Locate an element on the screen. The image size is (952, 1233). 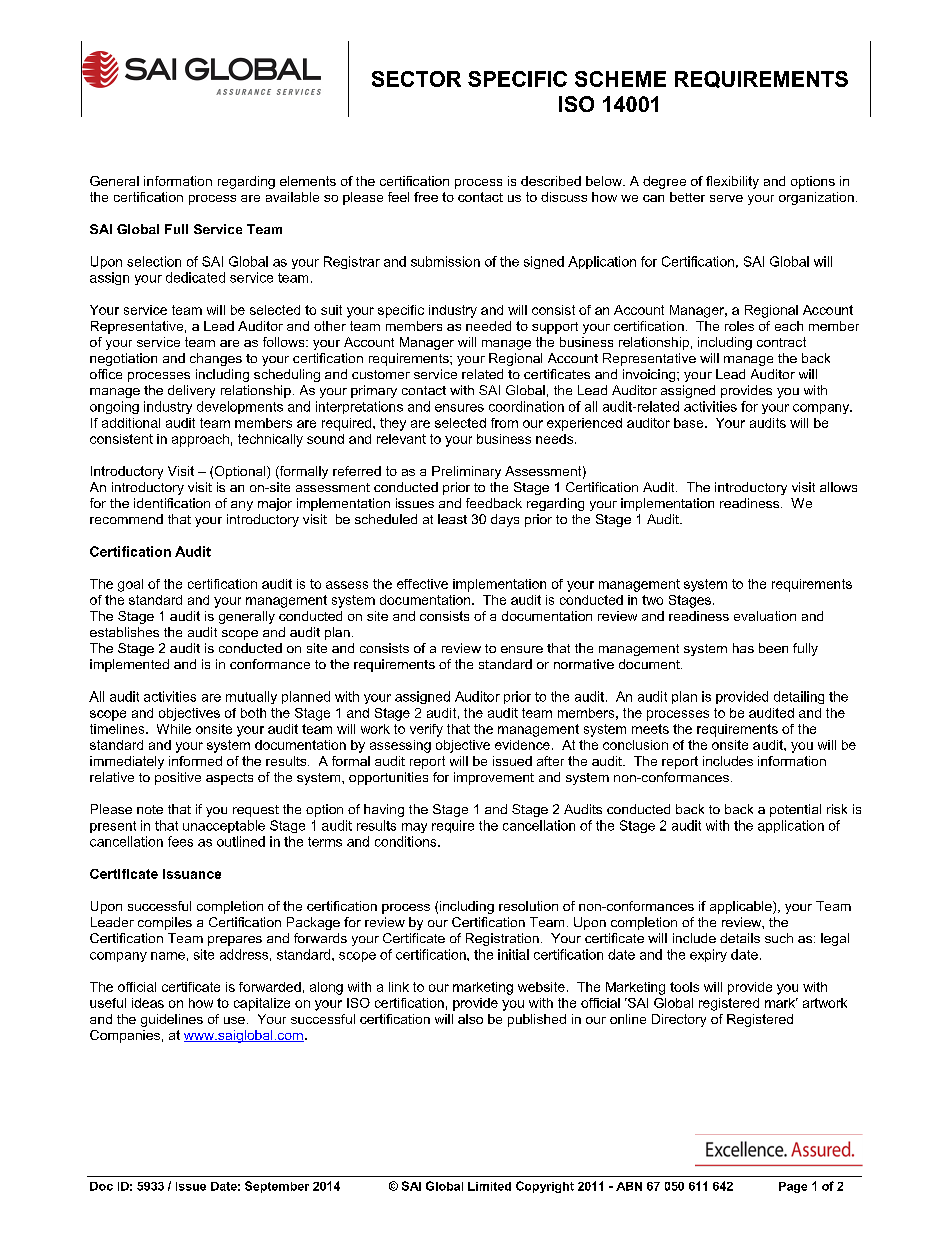
Page is located at coordinates (793, 1187).
